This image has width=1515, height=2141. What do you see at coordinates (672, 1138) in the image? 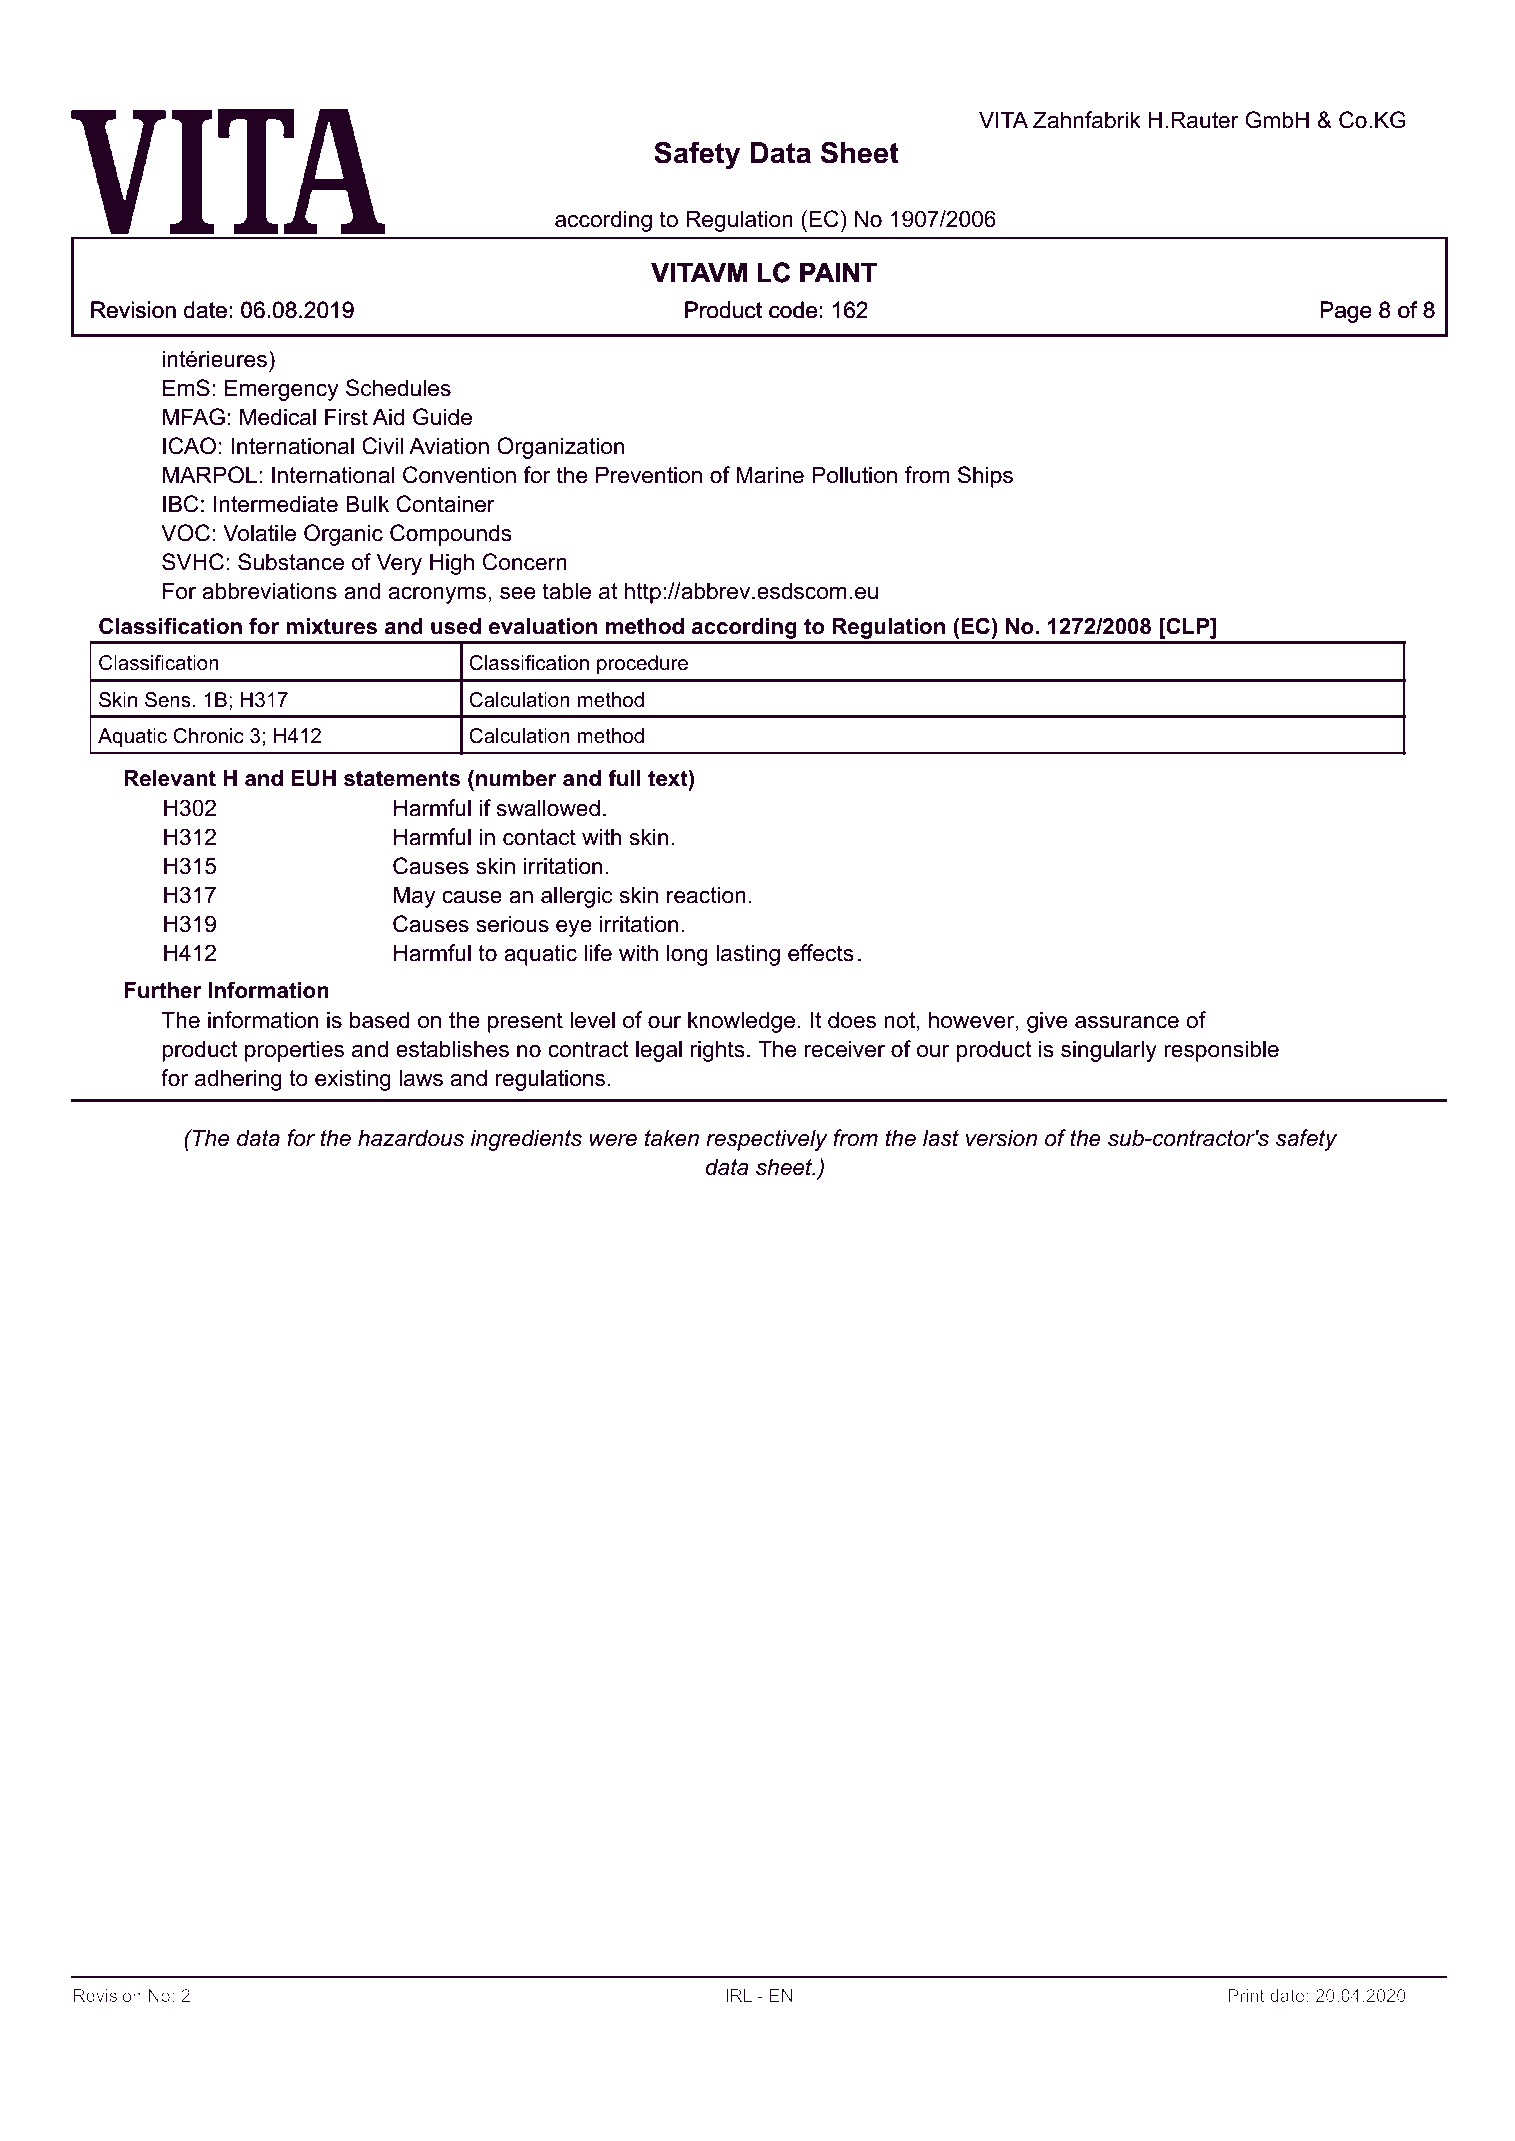
I see `taken` at bounding box center [672, 1138].
